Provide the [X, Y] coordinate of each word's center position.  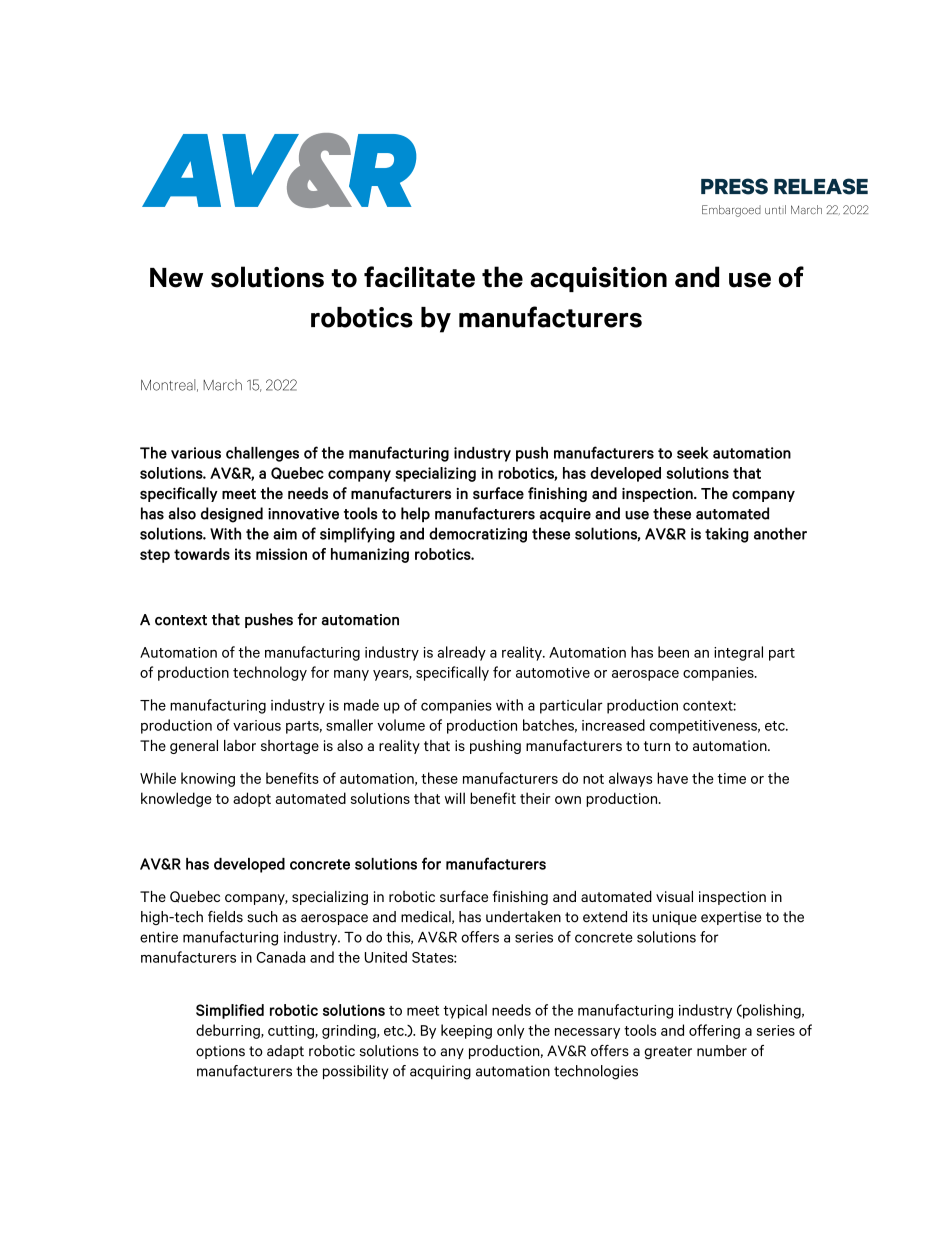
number [722, 1051]
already [461, 653]
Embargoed [731, 211]
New [176, 278]
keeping [466, 1031]
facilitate [419, 277]
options [220, 1052]
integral [738, 653]
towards [202, 554]
